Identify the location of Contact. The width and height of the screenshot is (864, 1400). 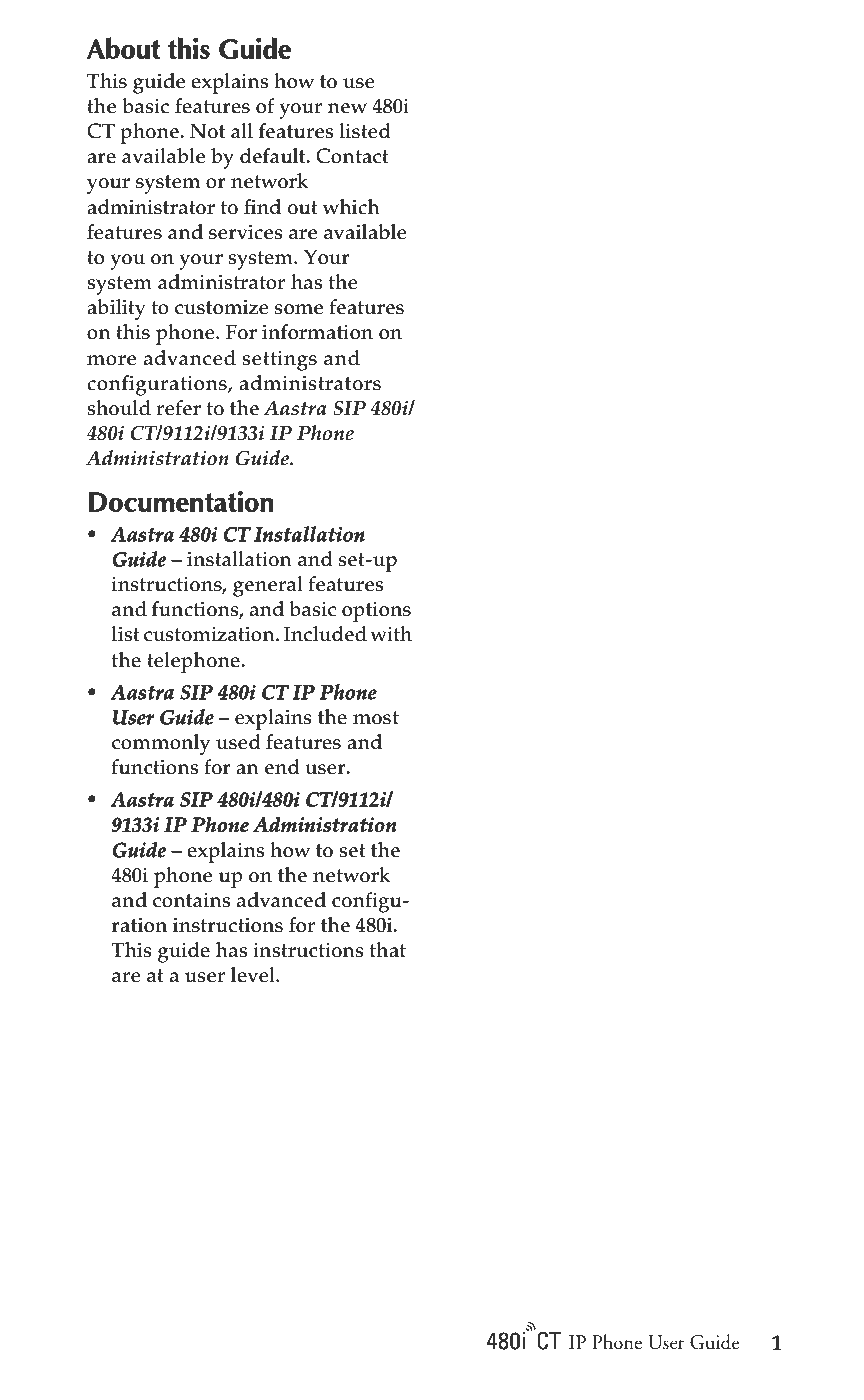
(352, 156).
